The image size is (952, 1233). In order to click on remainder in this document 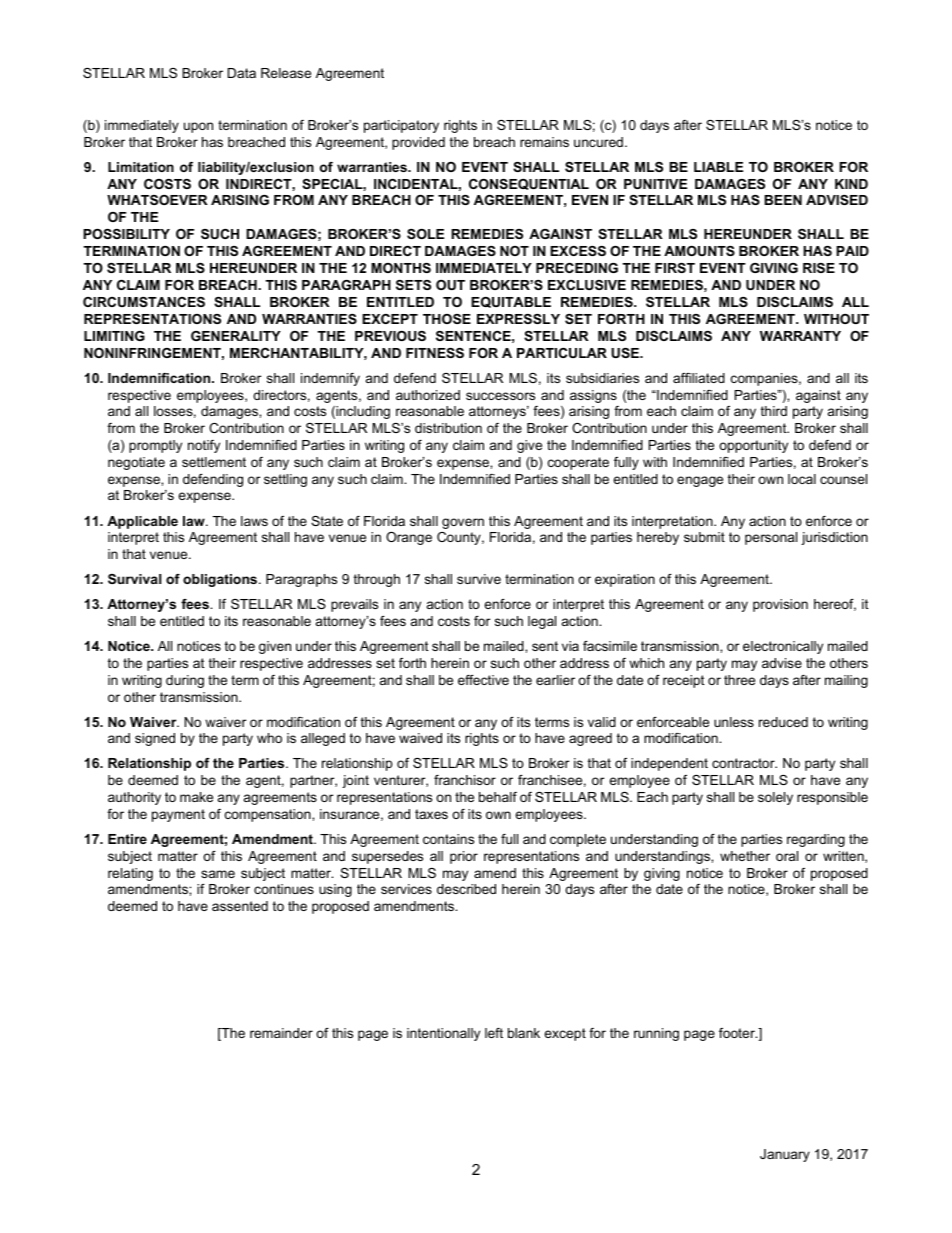, I will do `click(281, 1033)`.
